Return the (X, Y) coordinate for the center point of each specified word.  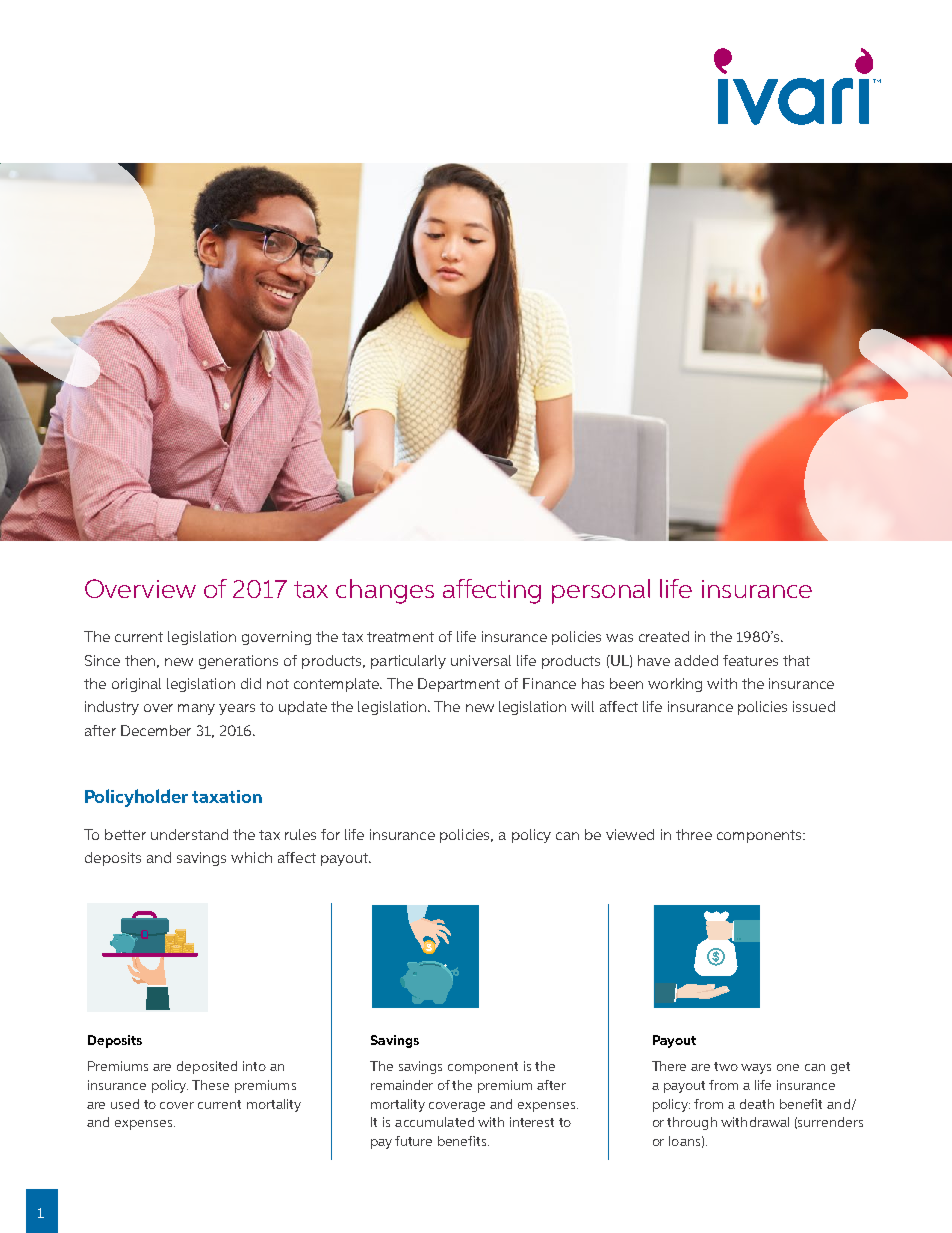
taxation (227, 796)
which (251, 857)
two (726, 1066)
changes (385, 591)
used (125, 1104)
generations (238, 662)
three (694, 834)
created (664, 636)
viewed (630, 834)
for (330, 834)
